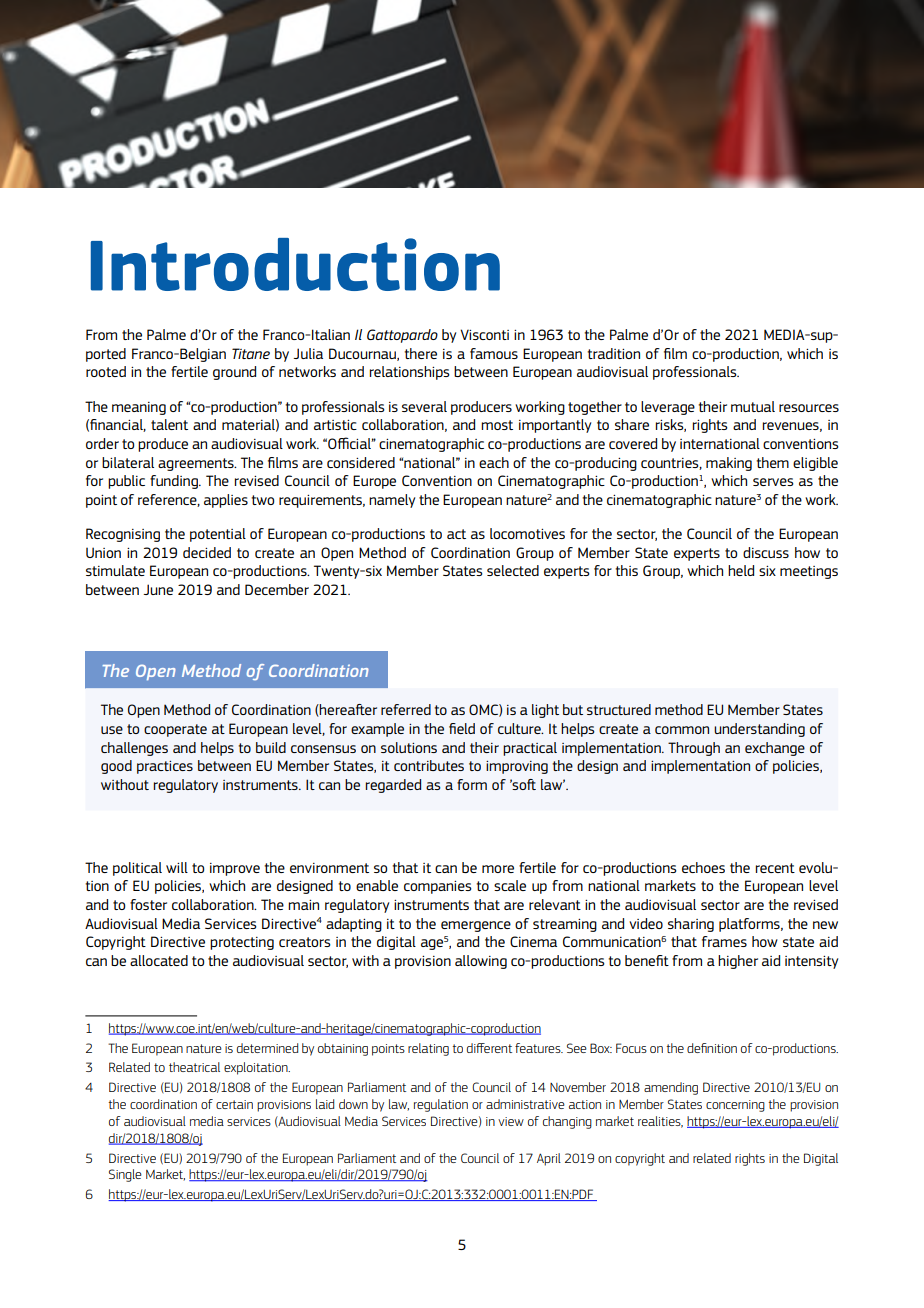  I want to click on mutual, so click(753, 406).
